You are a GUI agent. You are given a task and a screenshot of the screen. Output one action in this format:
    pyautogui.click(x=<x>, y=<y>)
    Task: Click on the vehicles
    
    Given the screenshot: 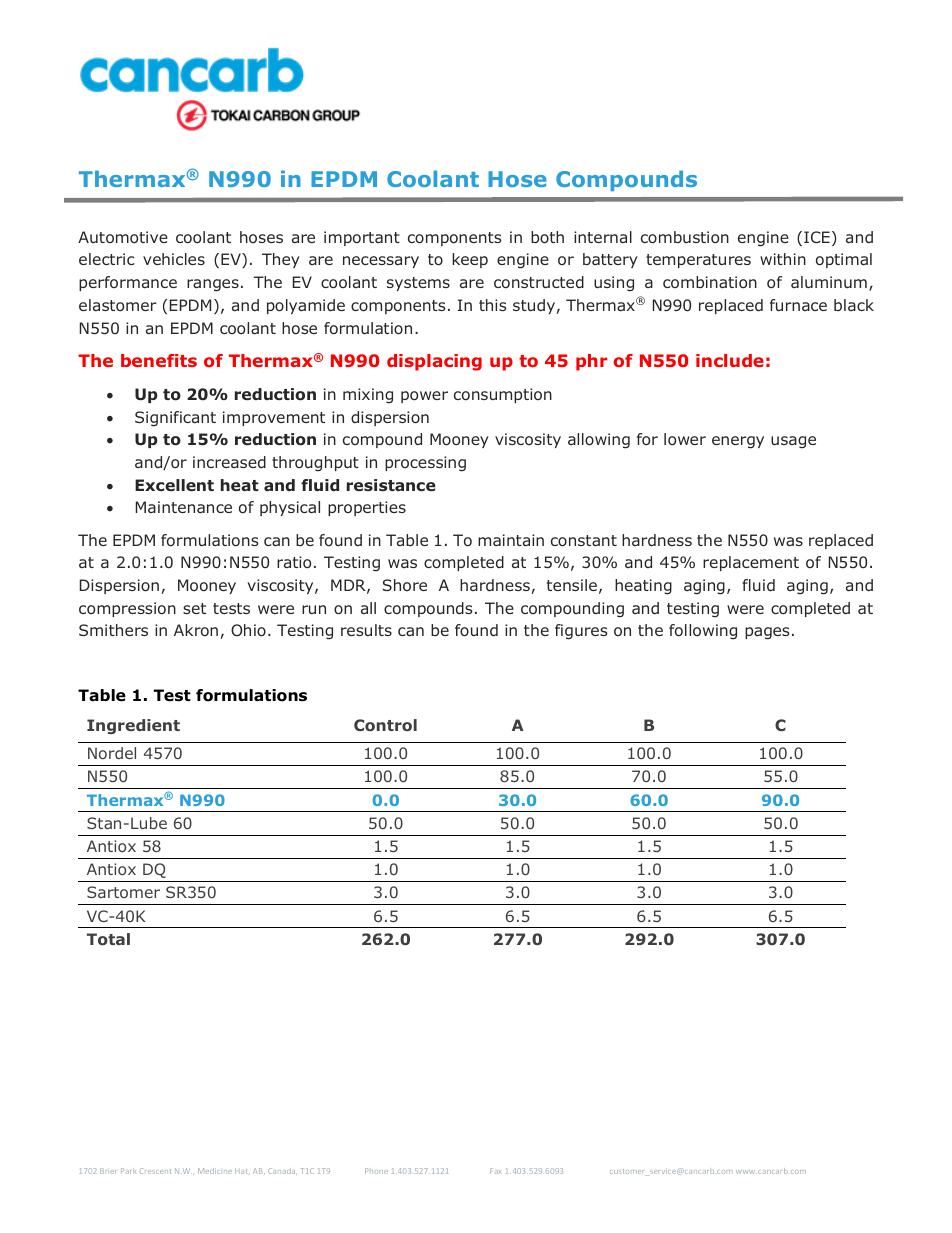 What is the action you would take?
    pyautogui.click(x=174, y=259)
